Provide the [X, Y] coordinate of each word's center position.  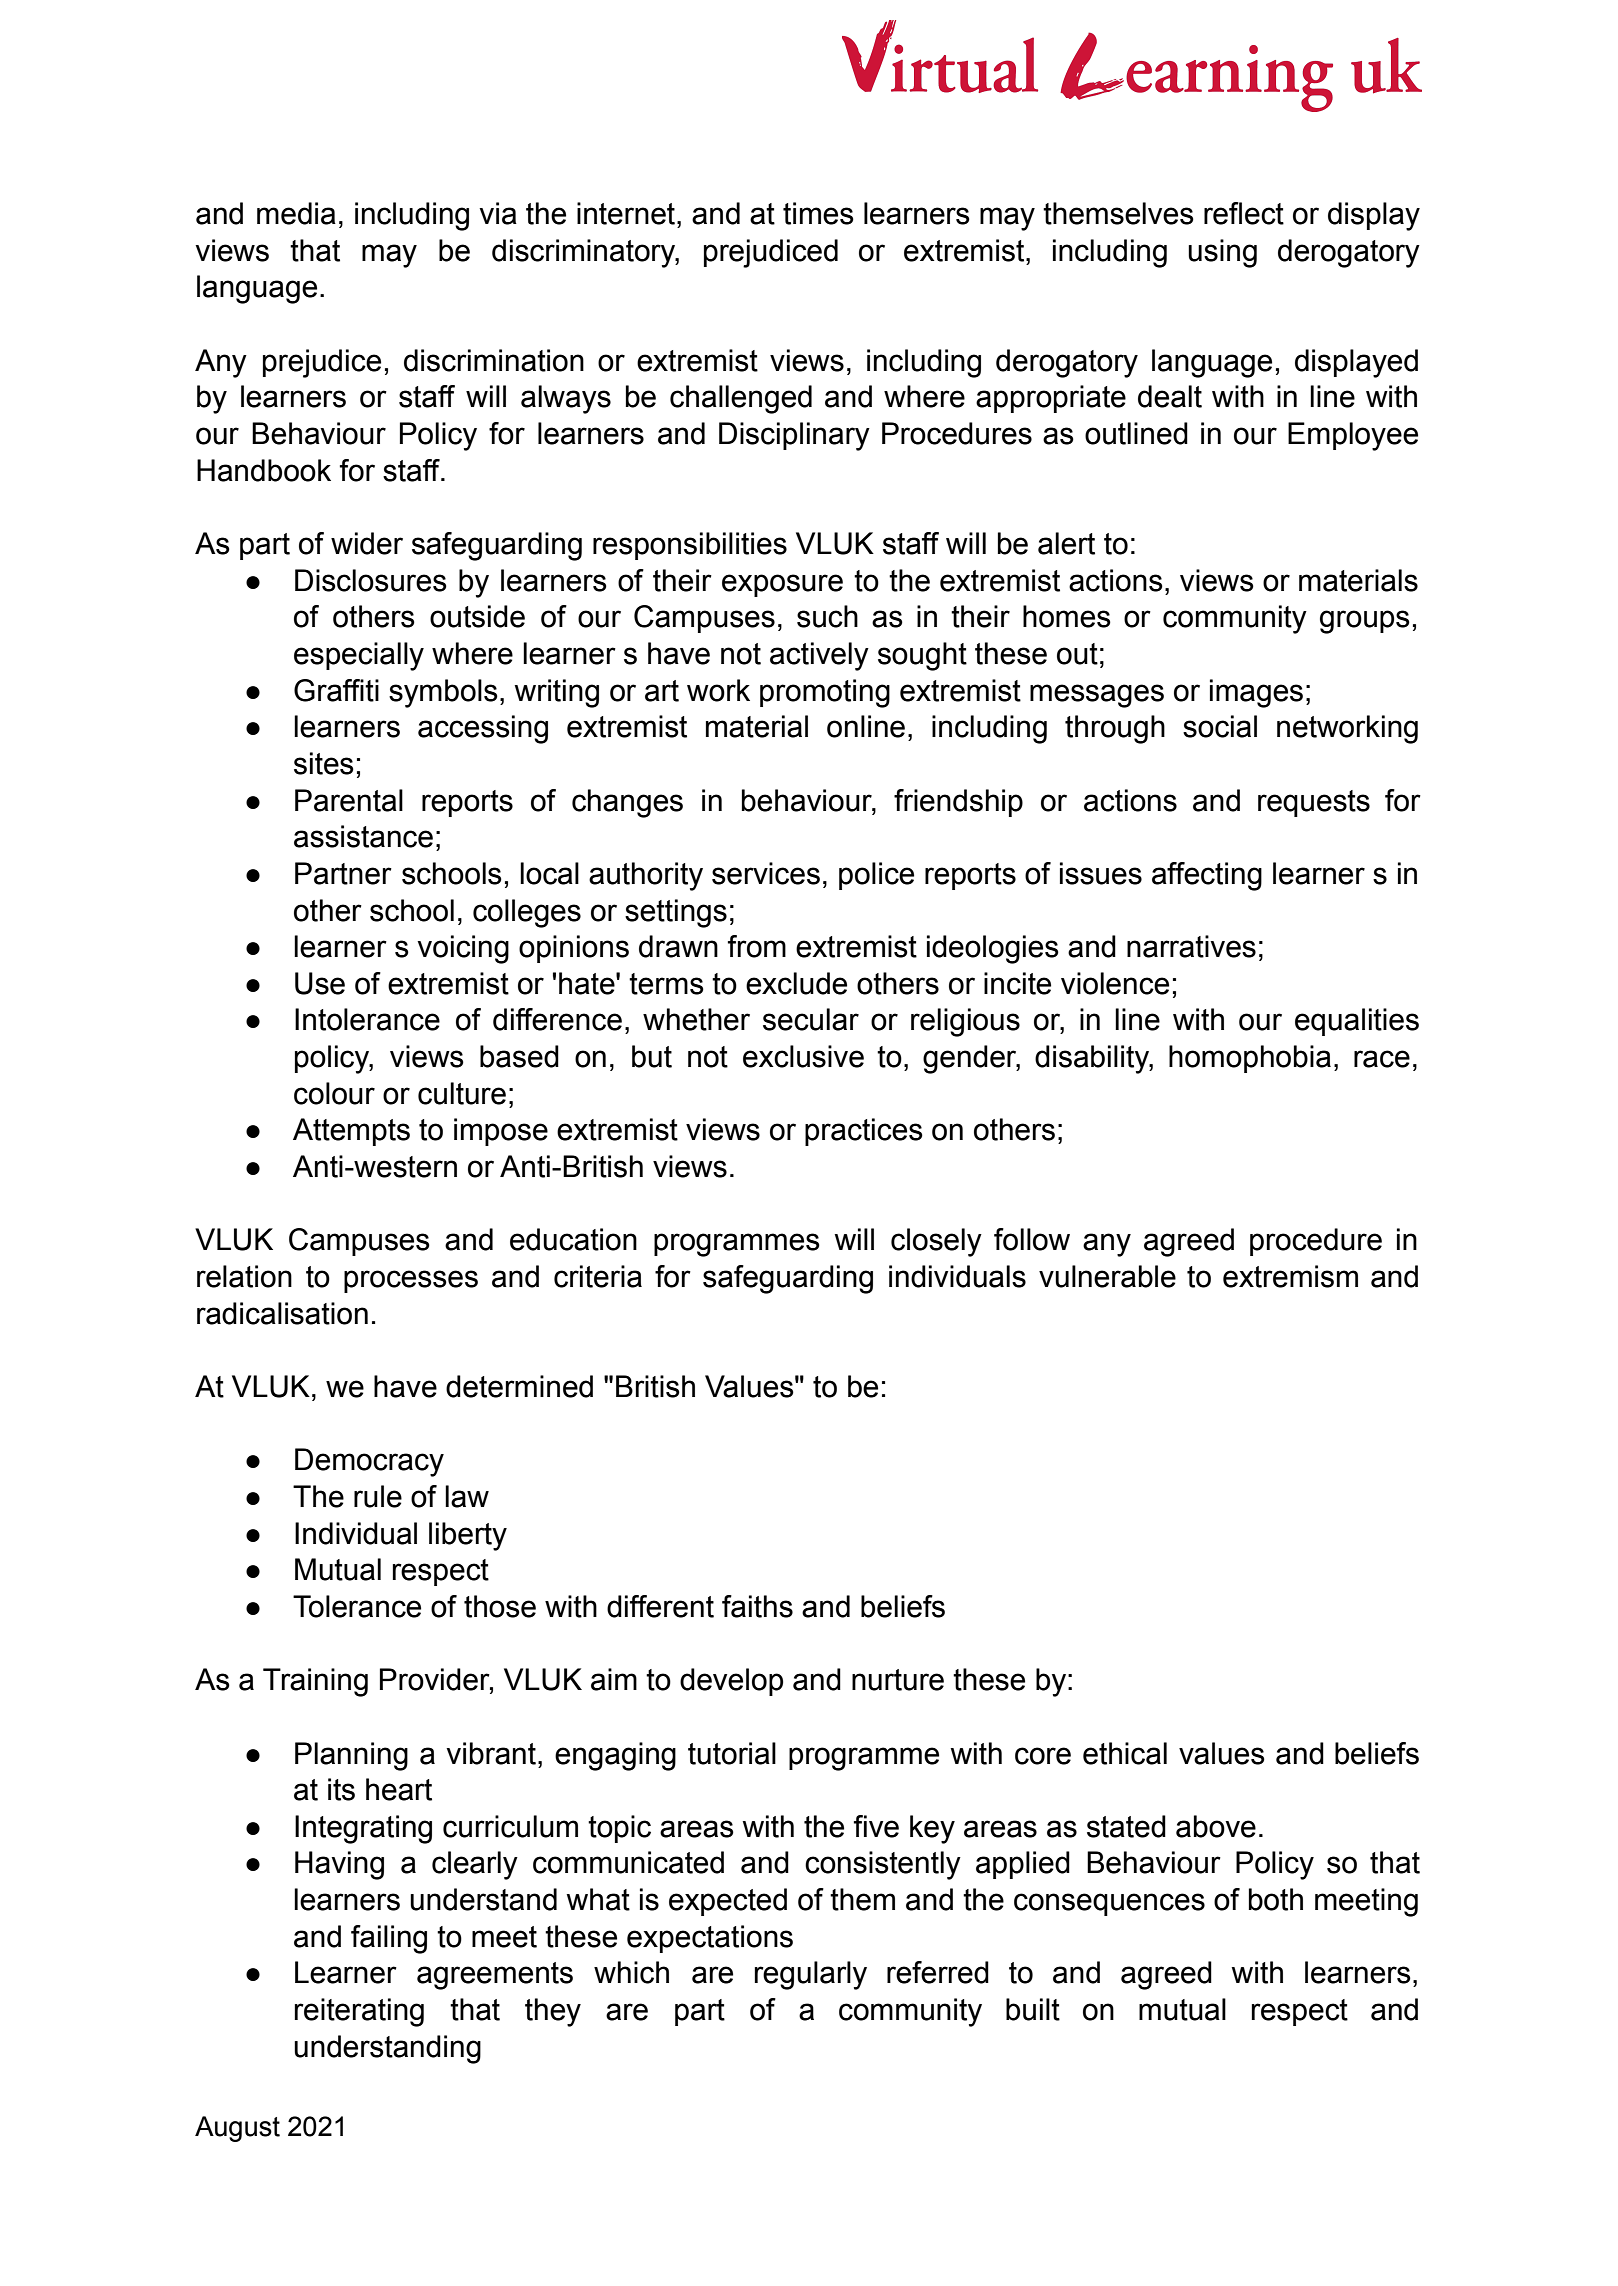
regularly [811, 1975]
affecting [1207, 876]
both [1276, 1899]
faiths [757, 1606]
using [1222, 253]
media [296, 213]
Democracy [369, 1462]
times [818, 213]
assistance [363, 836]
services [766, 873]
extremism [1290, 1276]
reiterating [359, 2012]
